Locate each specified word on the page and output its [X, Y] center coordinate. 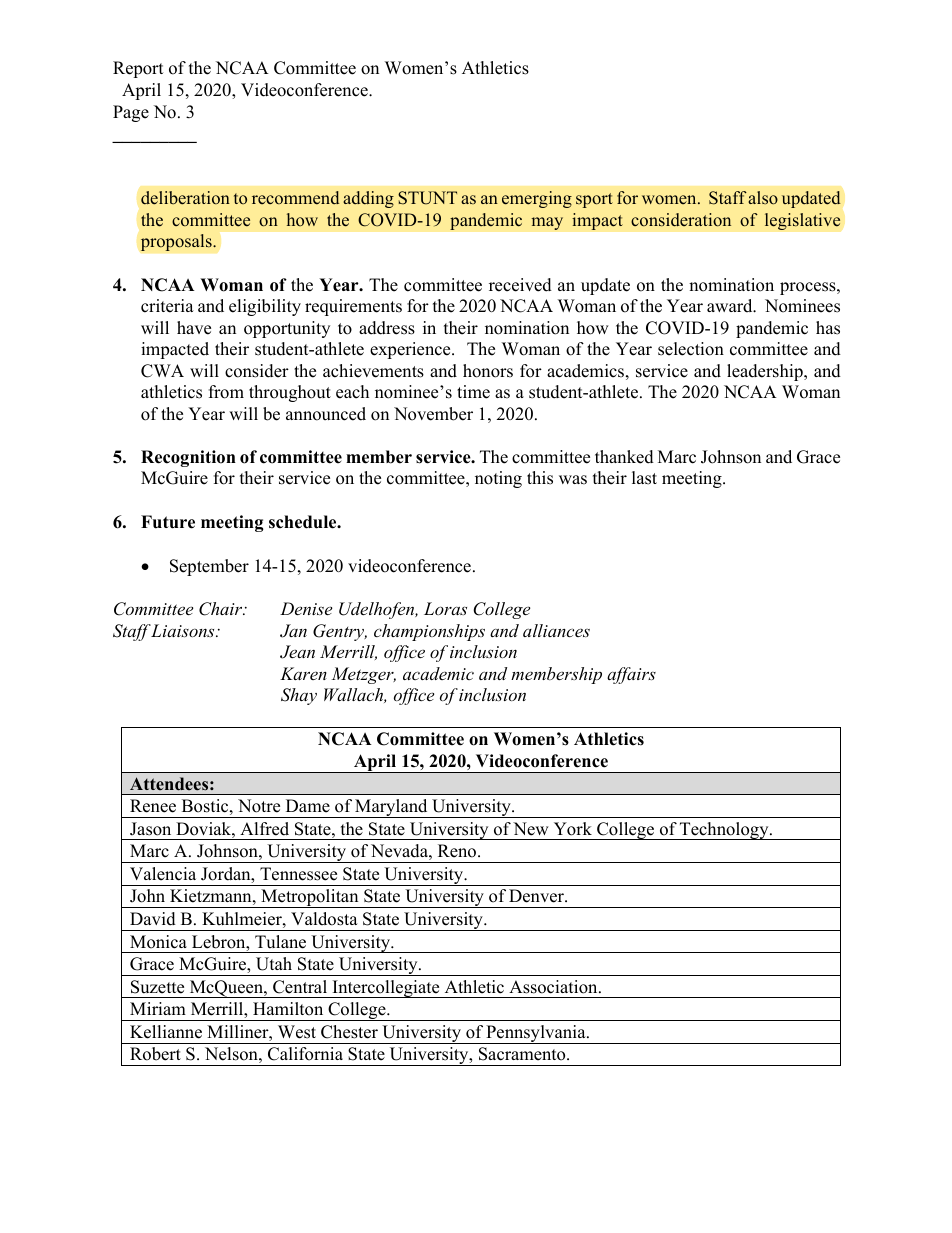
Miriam [158, 1008]
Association [554, 987]
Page [131, 113]
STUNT [427, 198]
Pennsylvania [536, 1034]
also [763, 198]
